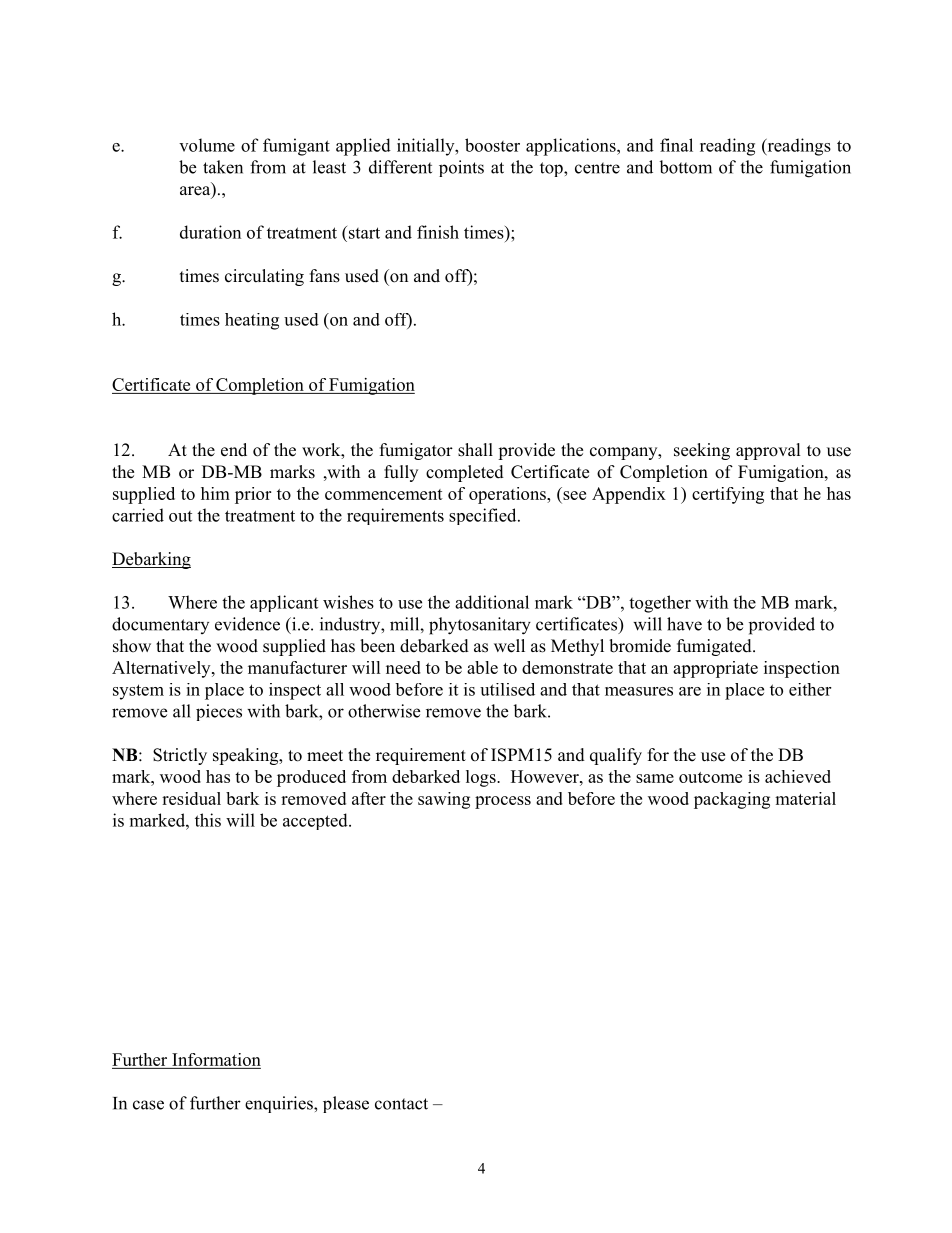 The height and width of the screenshot is (1233, 952). I want to click on shall, so click(475, 450).
